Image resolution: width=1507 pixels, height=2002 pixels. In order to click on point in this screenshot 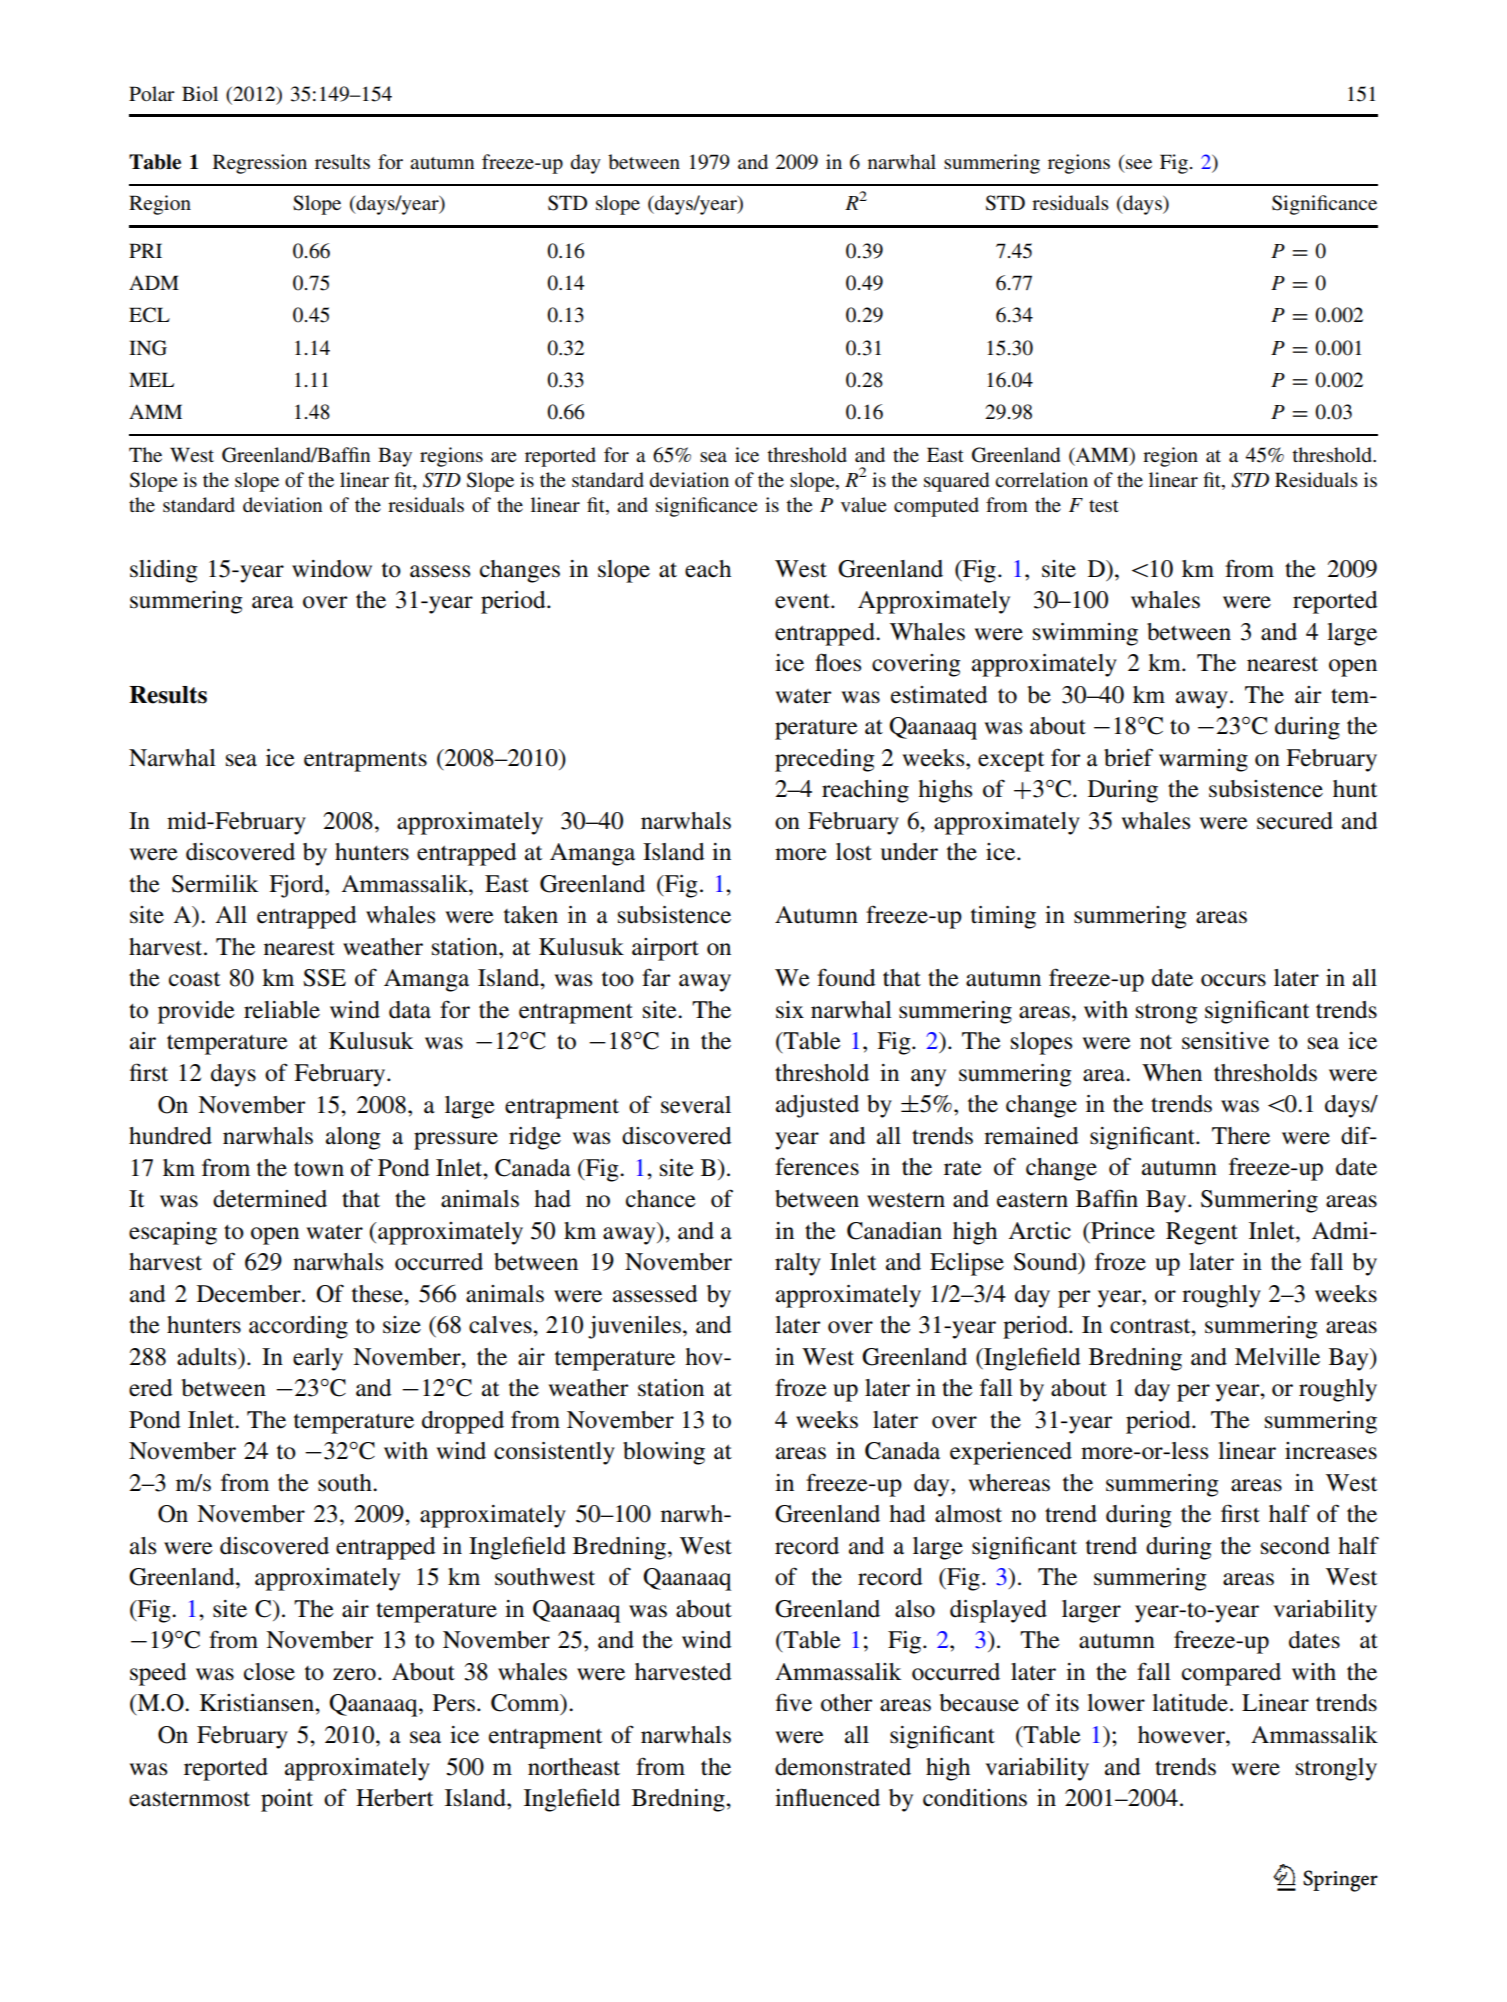, I will do `click(287, 1800)`.
